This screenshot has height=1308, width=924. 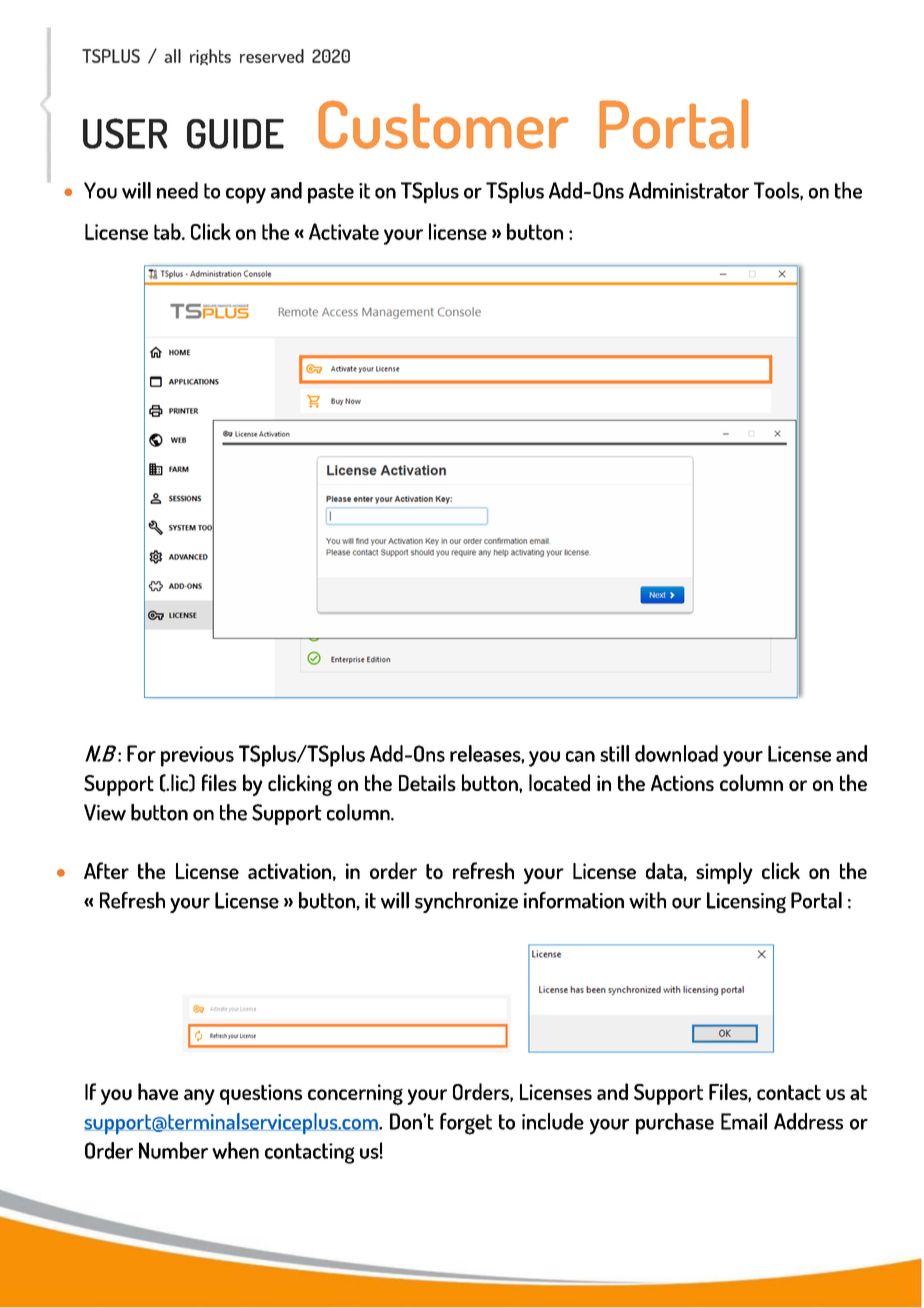 What do you see at coordinates (331, 193) in the screenshot?
I see `paste` at bounding box center [331, 193].
